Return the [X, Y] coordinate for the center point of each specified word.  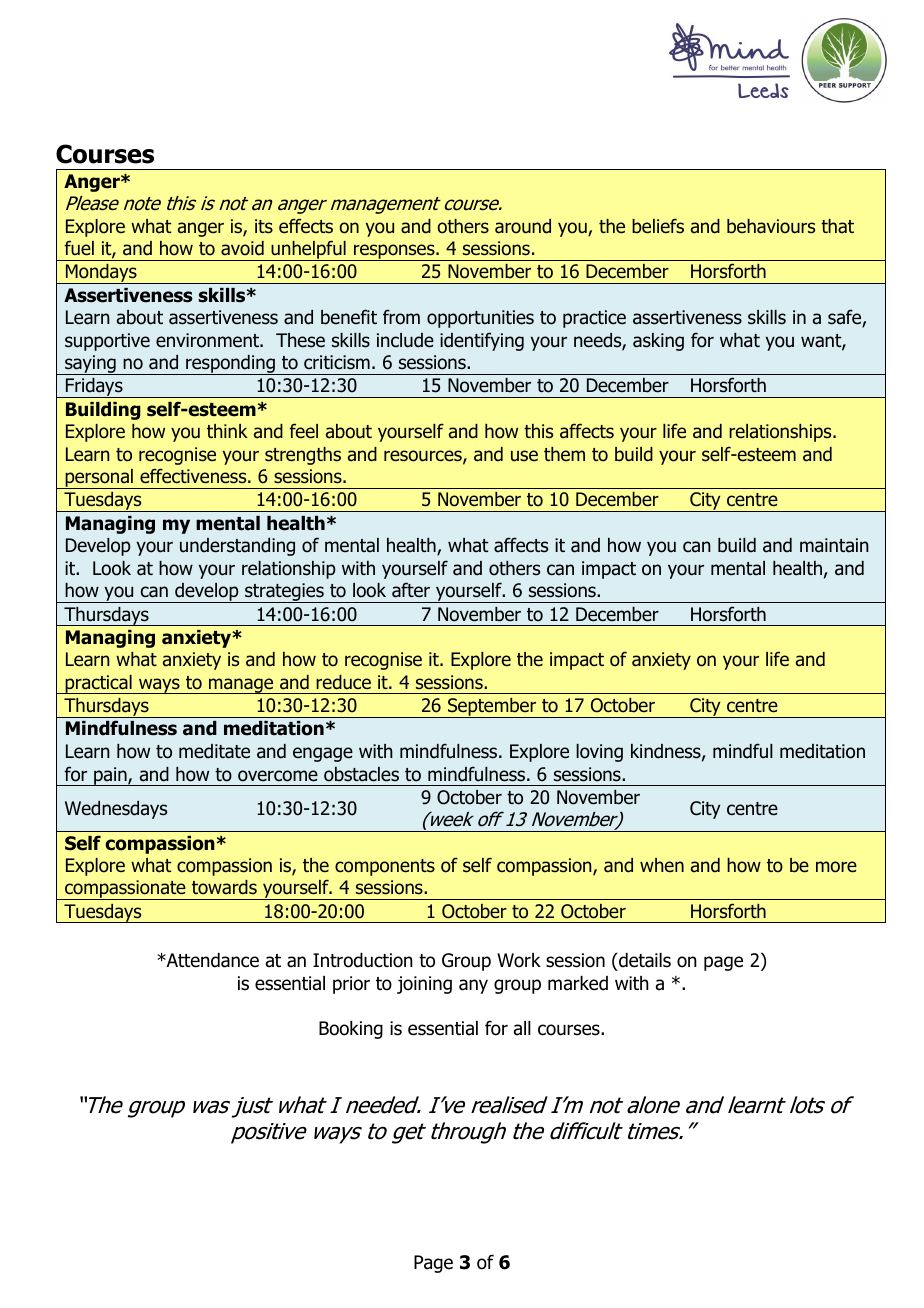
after [411, 590]
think [227, 431]
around [523, 226]
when [662, 865]
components [385, 867]
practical [98, 684]
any [473, 986]
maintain [834, 545]
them [564, 454]
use [524, 456]
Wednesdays [116, 810]
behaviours [771, 226]
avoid [242, 248]
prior [351, 985]
